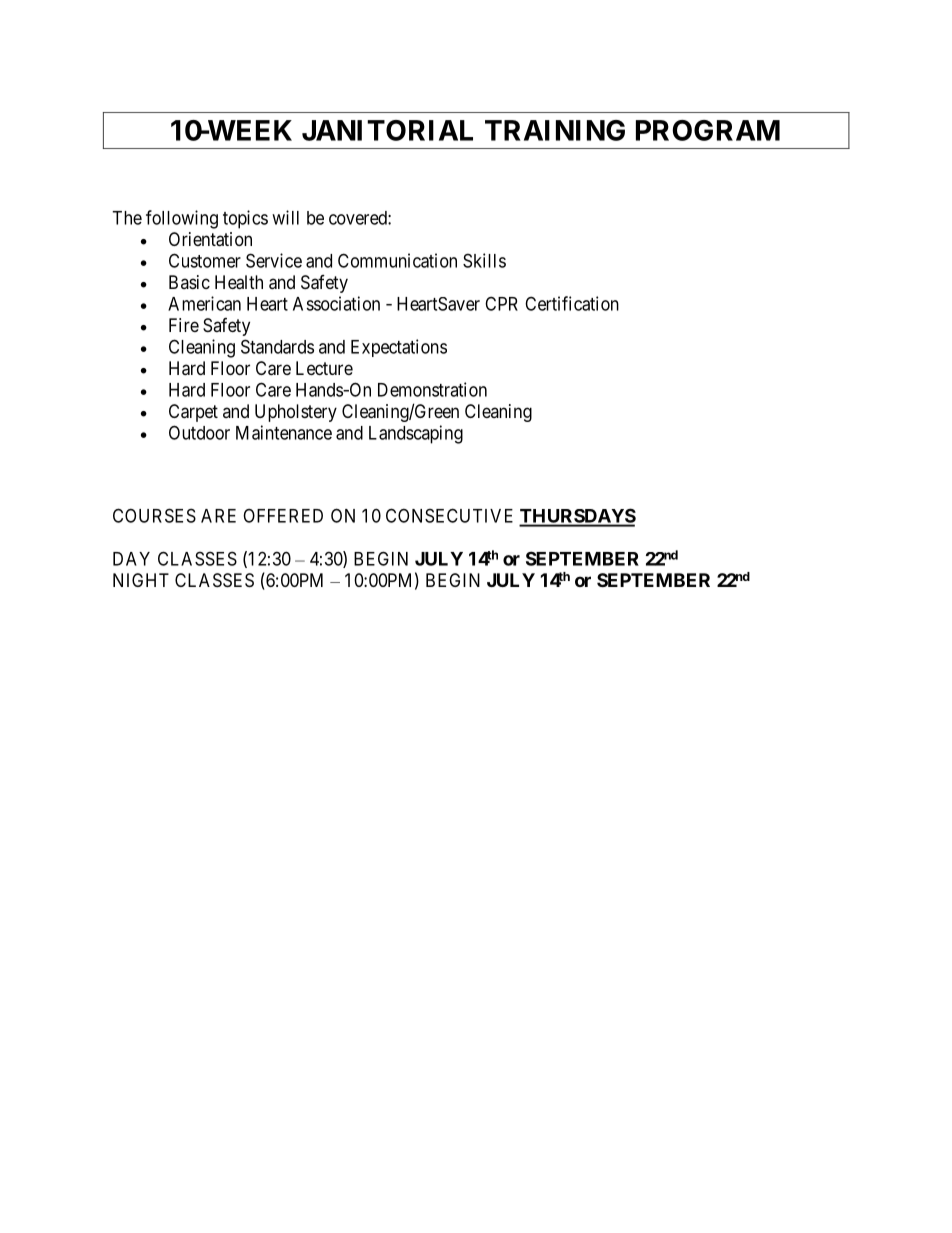 This screenshot has height=1233, width=952. I want to click on CONSECUTIVE, so click(449, 515).
